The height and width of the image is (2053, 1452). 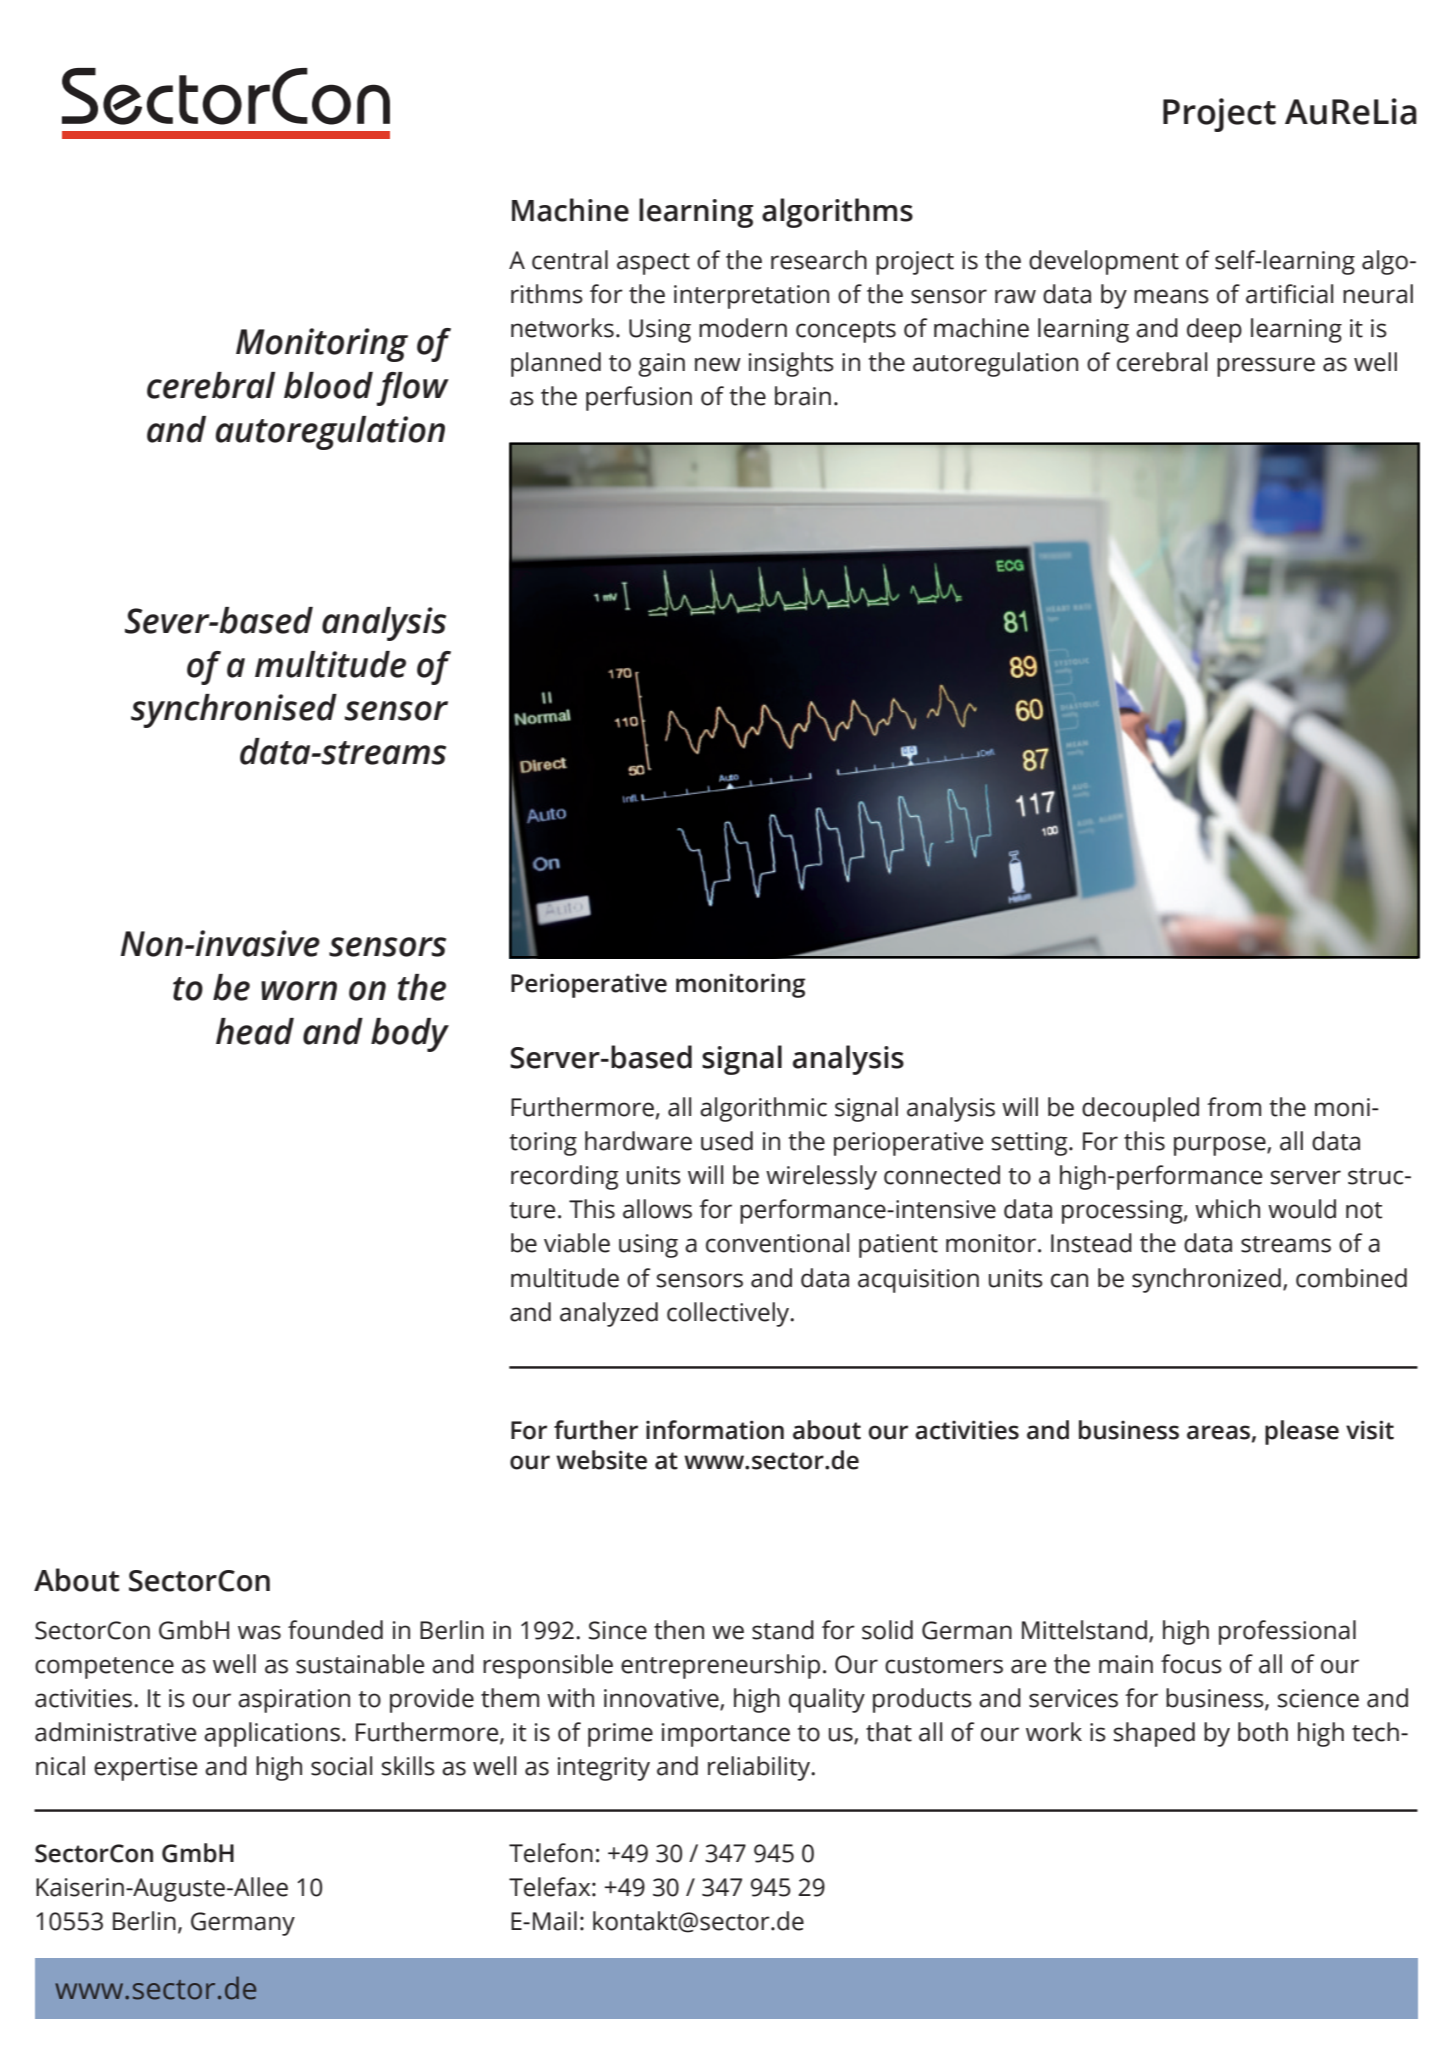 I want to click on deep, so click(x=1214, y=330).
